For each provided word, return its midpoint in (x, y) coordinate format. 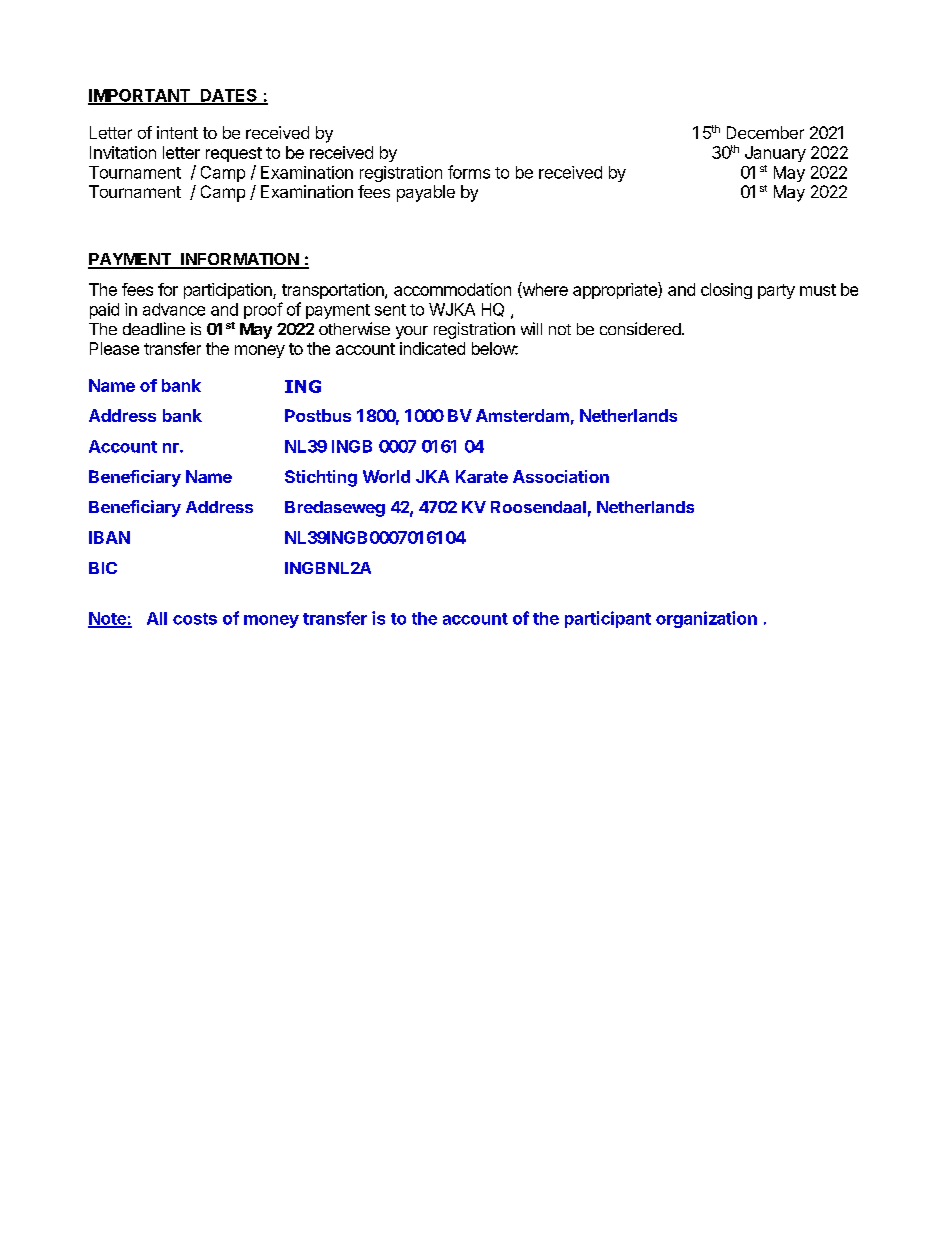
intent (177, 132)
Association (561, 476)
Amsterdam (522, 415)
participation (229, 291)
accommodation (452, 289)
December (765, 132)
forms (469, 172)
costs (195, 619)
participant (608, 619)
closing (726, 291)
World (386, 476)
